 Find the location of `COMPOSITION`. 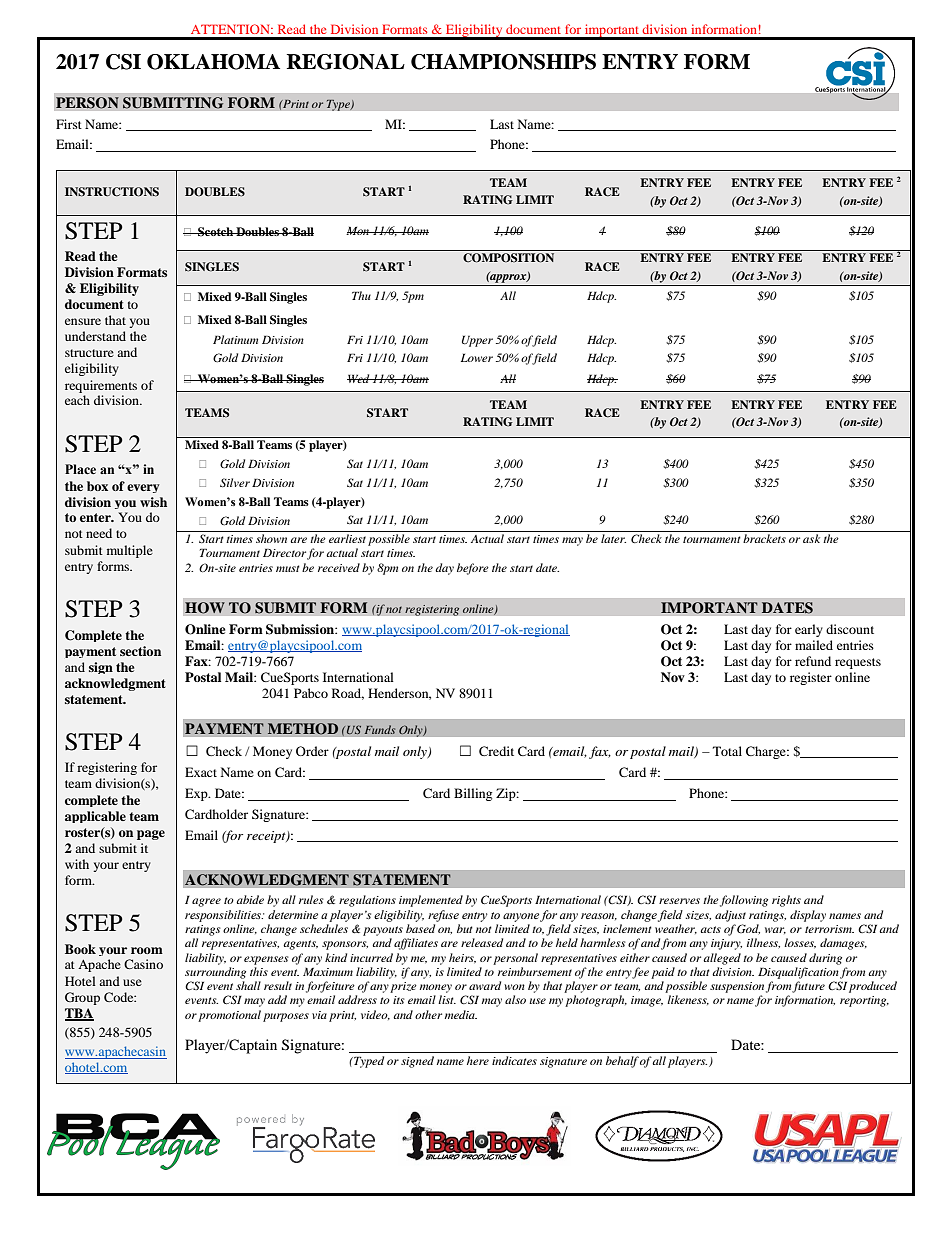

COMPOSITION is located at coordinates (508, 258).
